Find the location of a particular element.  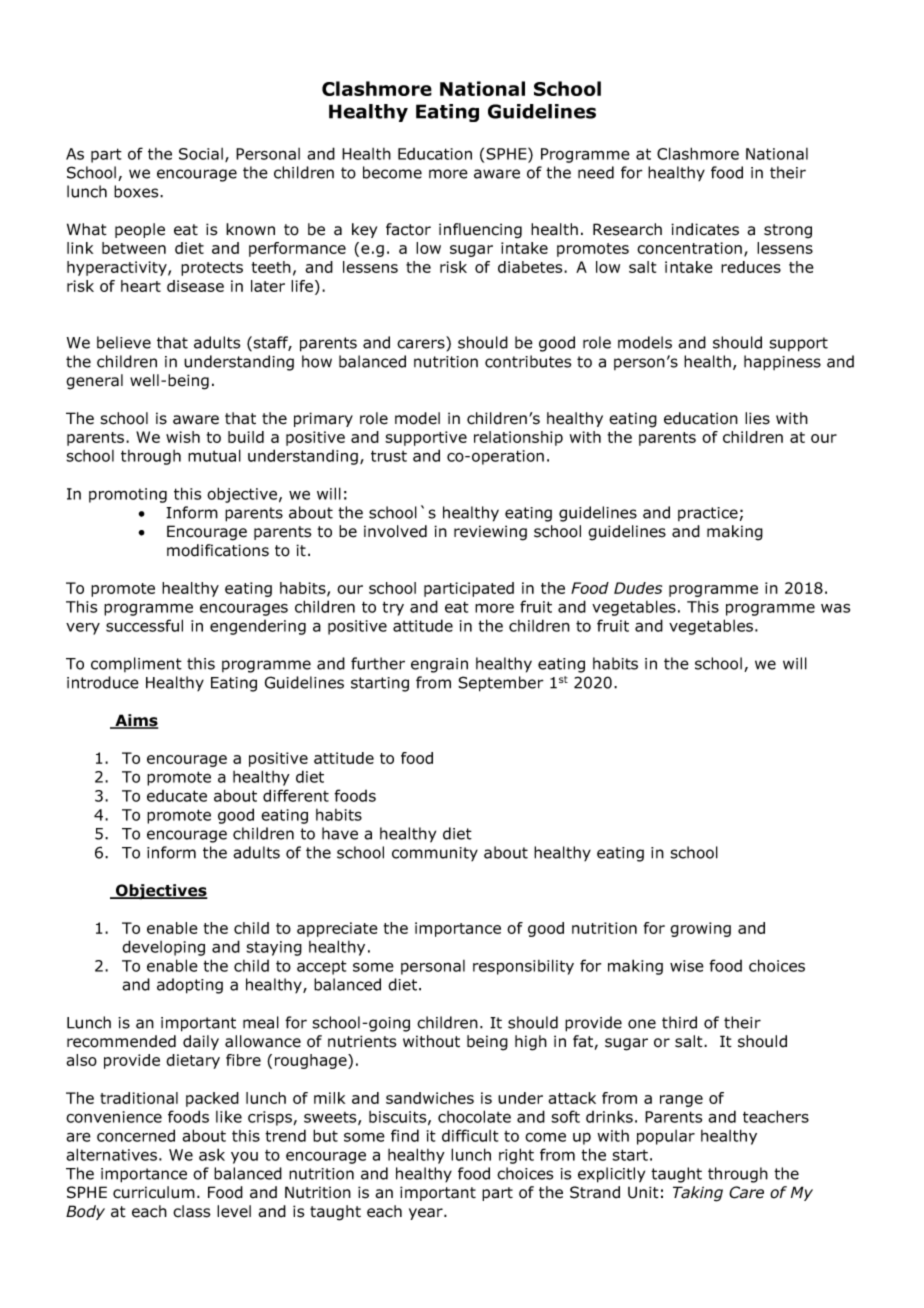

year is located at coordinates (427, 1214).
